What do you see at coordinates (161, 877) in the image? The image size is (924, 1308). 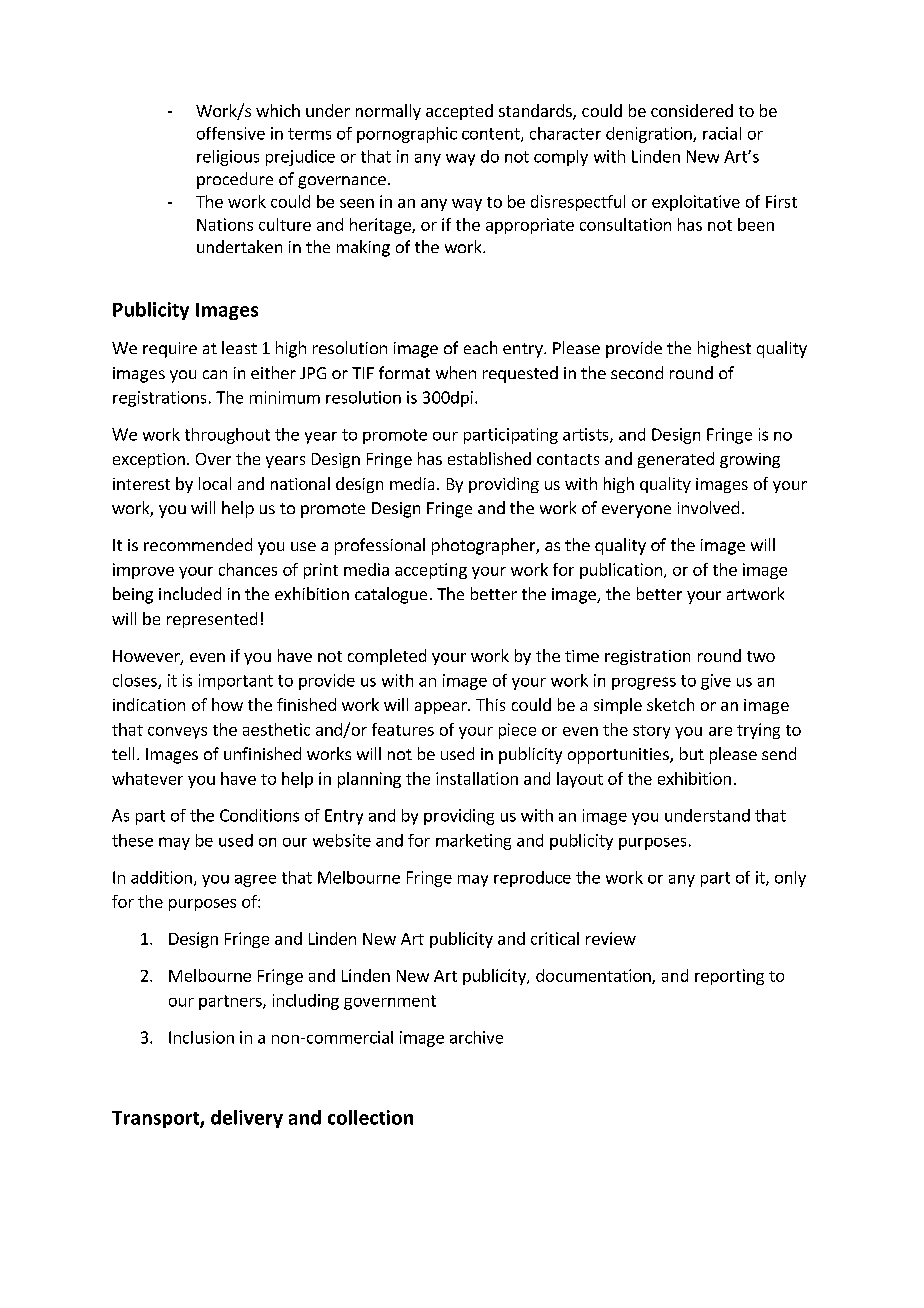 I see `addition` at bounding box center [161, 877].
